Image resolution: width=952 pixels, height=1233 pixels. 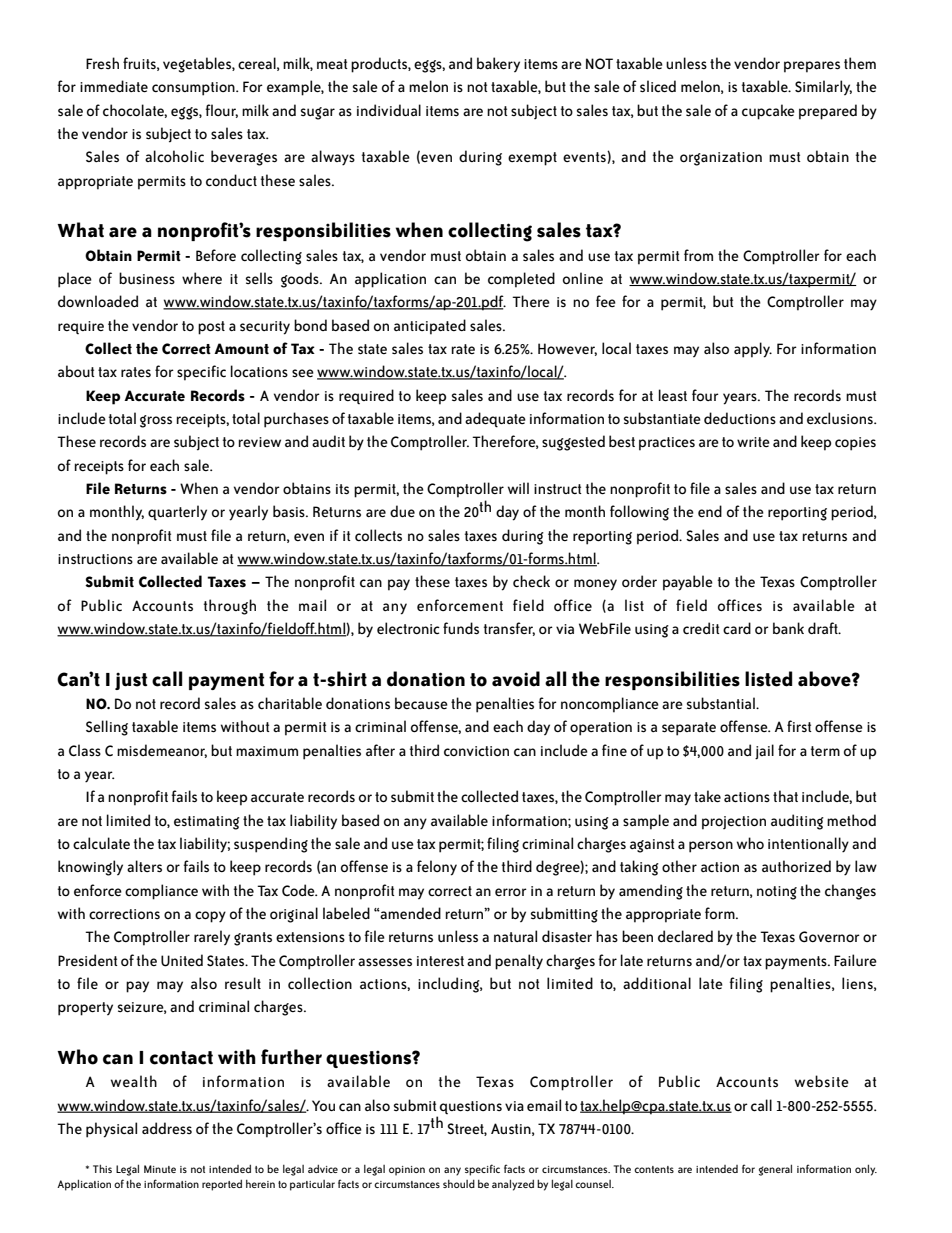 What do you see at coordinates (513, 1185) in the page?
I see `analyzed` at bounding box center [513, 1185].
